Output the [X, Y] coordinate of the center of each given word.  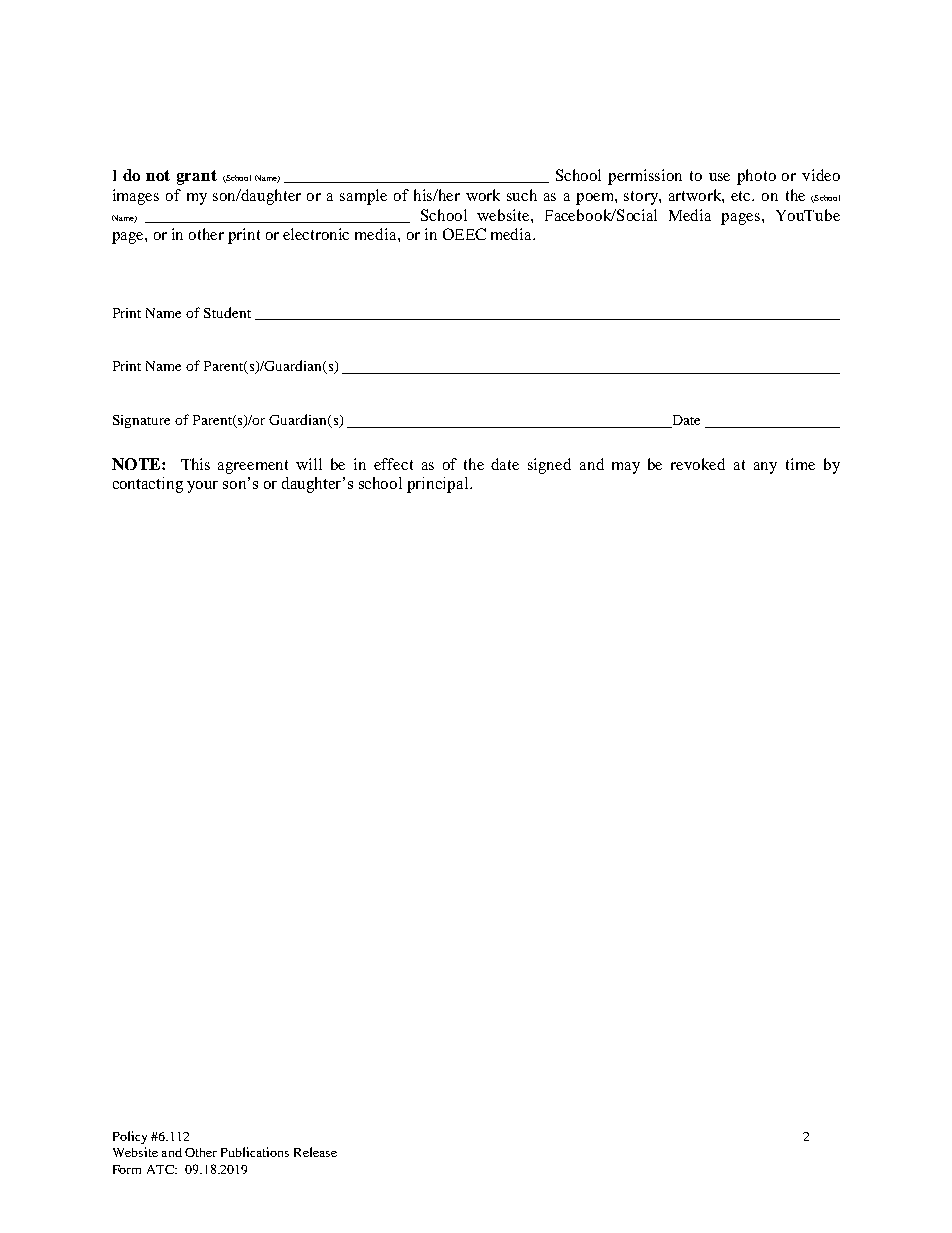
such [522, 195]
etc [742, 196]
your [202, 487]
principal [437, 485]
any [765, 468]
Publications [255, 1152]
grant [197, 177]
